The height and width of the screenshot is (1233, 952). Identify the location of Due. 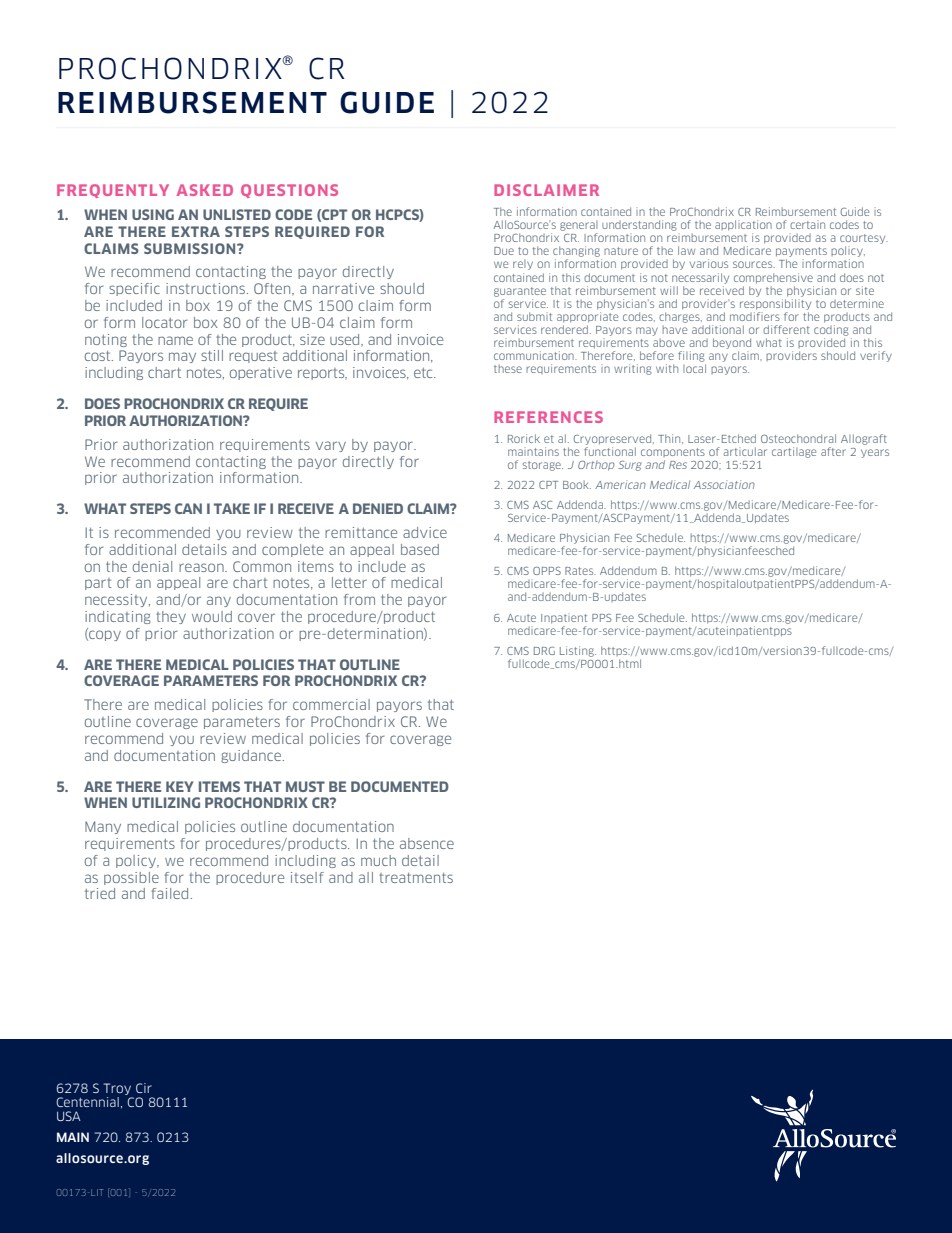
(504, 251).
